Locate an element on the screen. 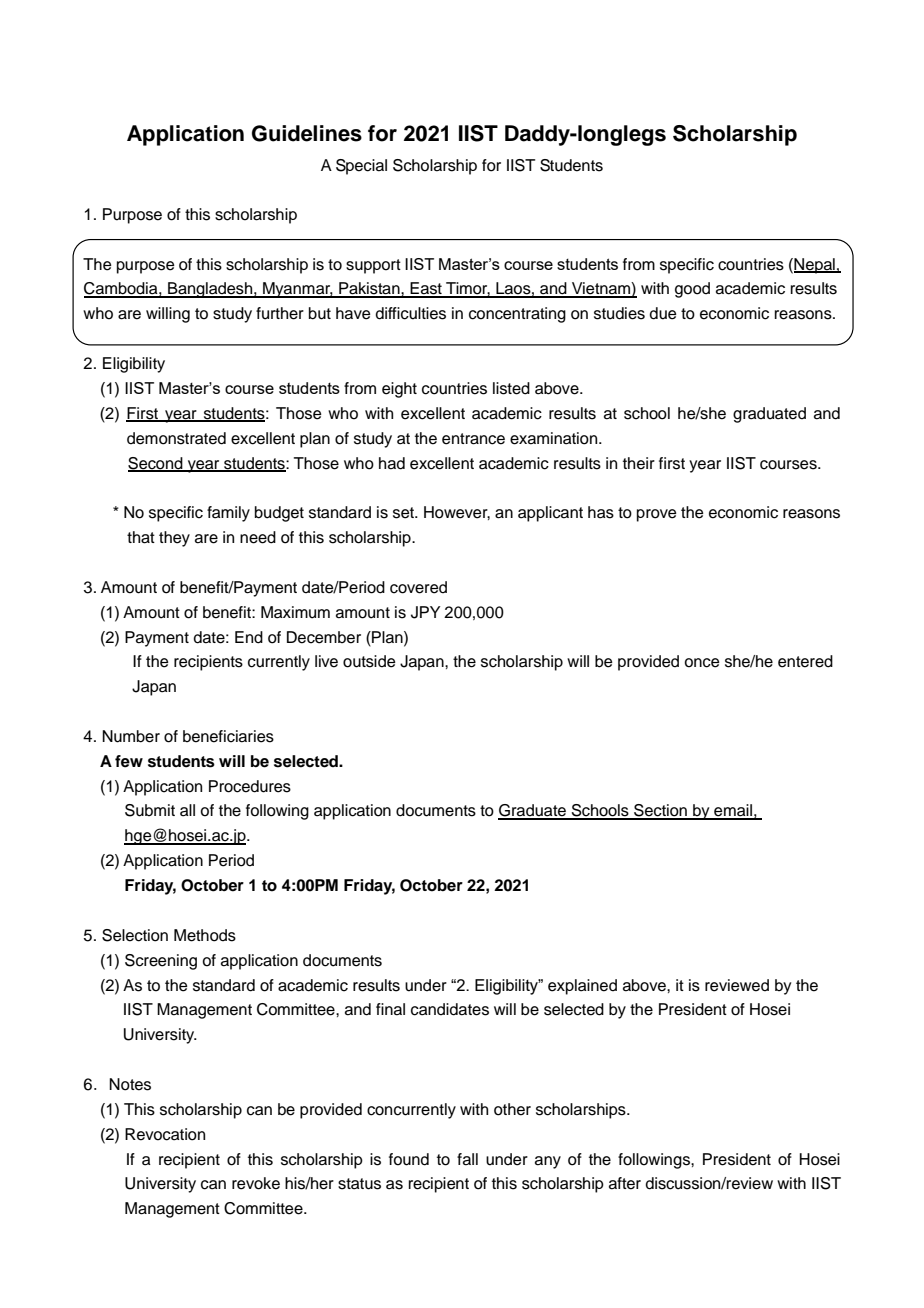  Revocation is located at coordinates (165, 1134).
